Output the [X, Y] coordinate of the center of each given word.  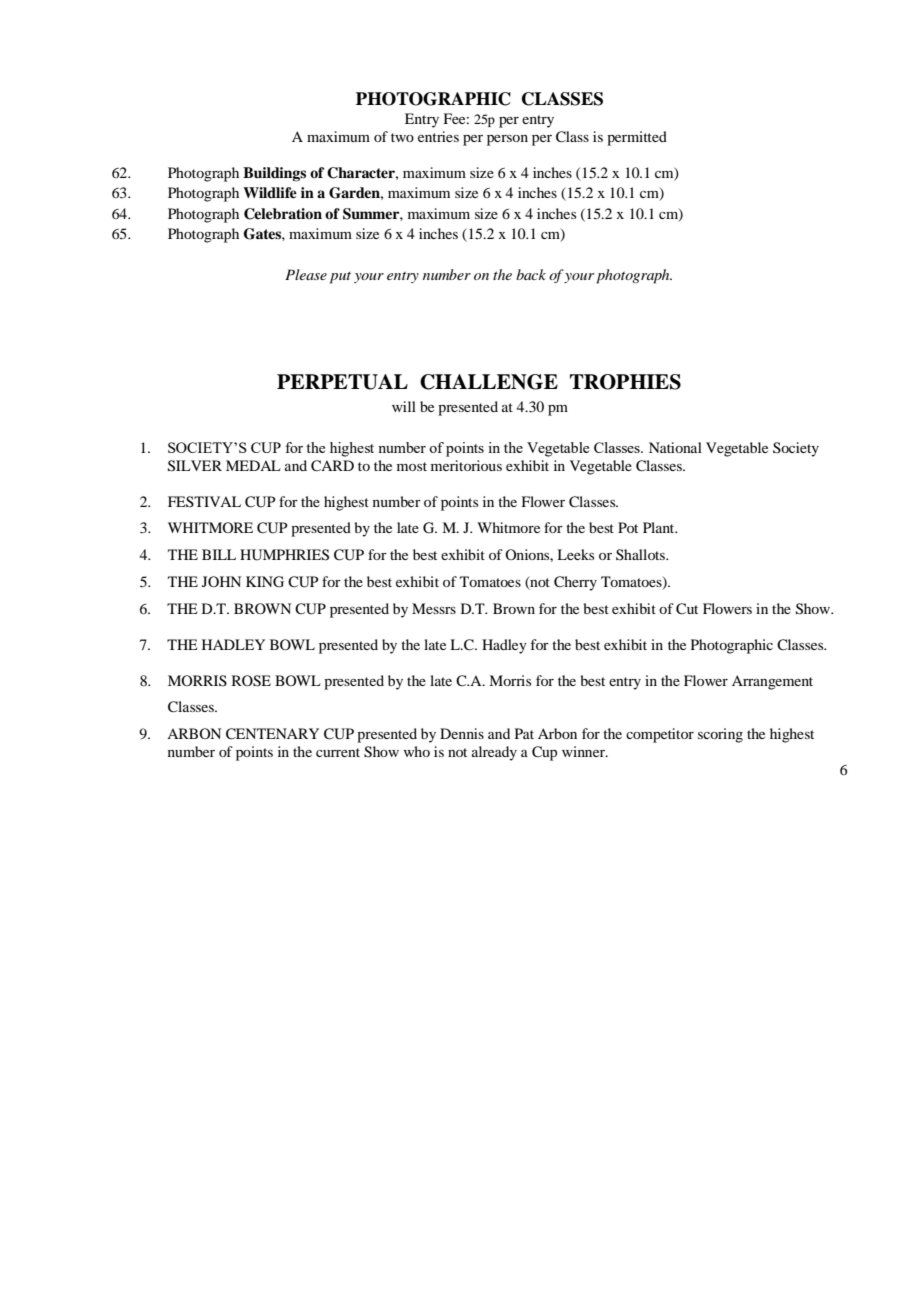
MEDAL [253, 465]
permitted [637, 138]
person [507, 140]
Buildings [274, 174]
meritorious [466, 465]
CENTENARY [272, 734]
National [675, 447]
